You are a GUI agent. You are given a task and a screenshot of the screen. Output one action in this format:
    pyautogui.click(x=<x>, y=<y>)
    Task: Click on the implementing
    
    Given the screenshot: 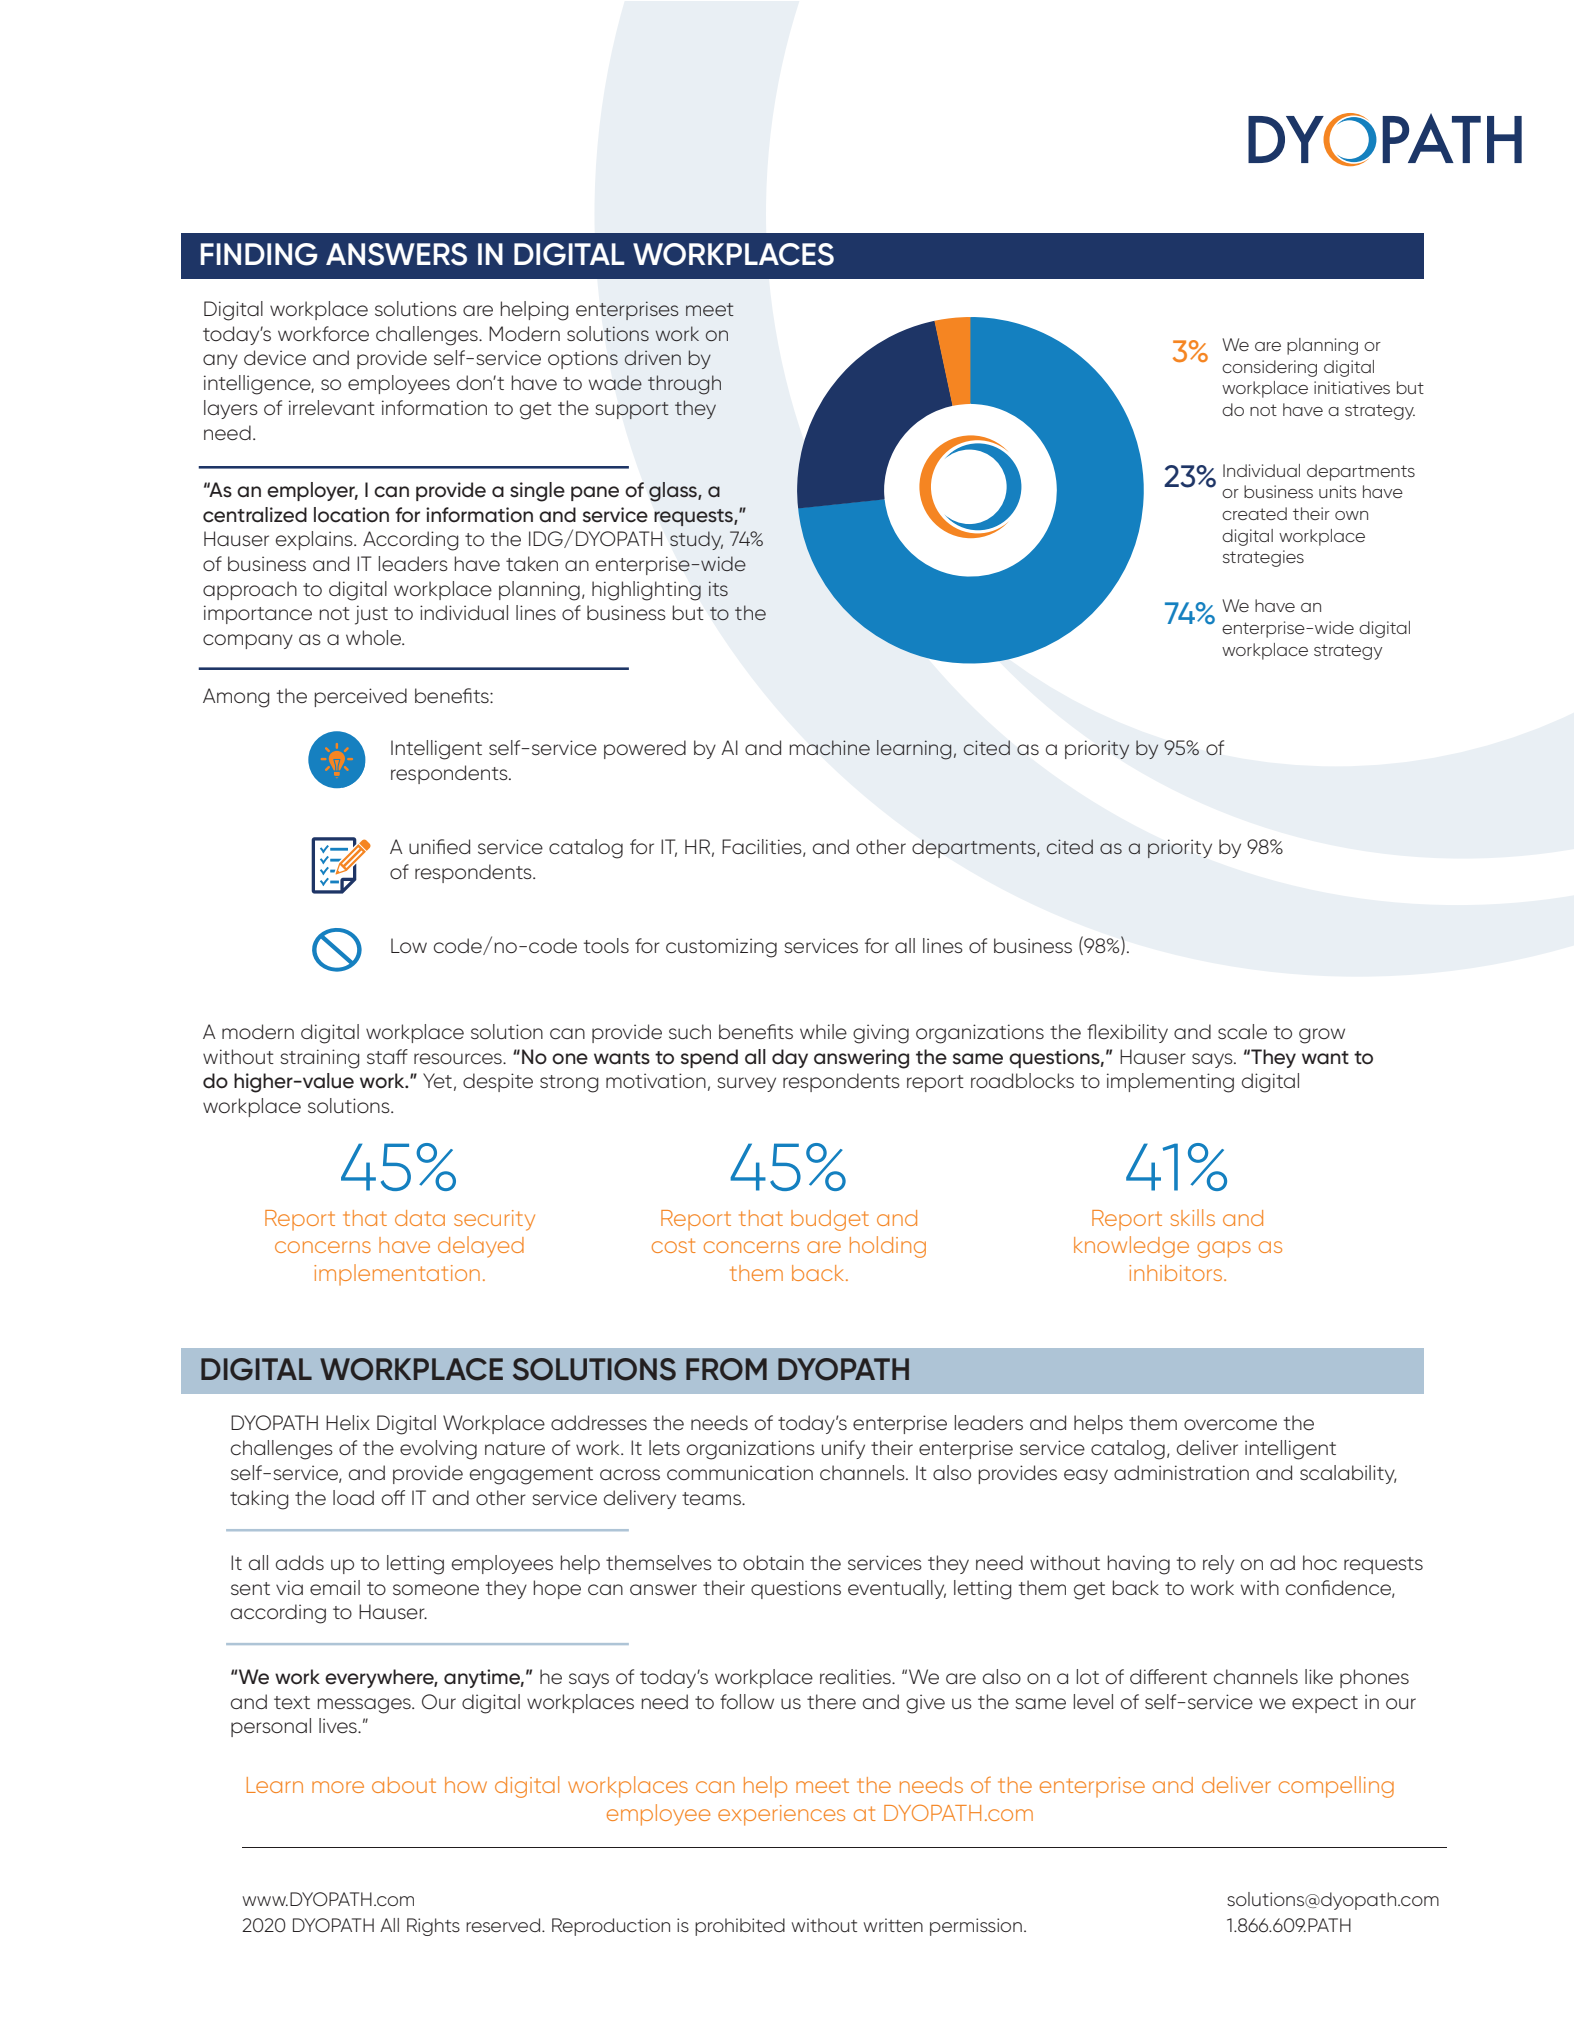 What is the action you would take?
    pyautogui.click(x=1170, y=1083)
